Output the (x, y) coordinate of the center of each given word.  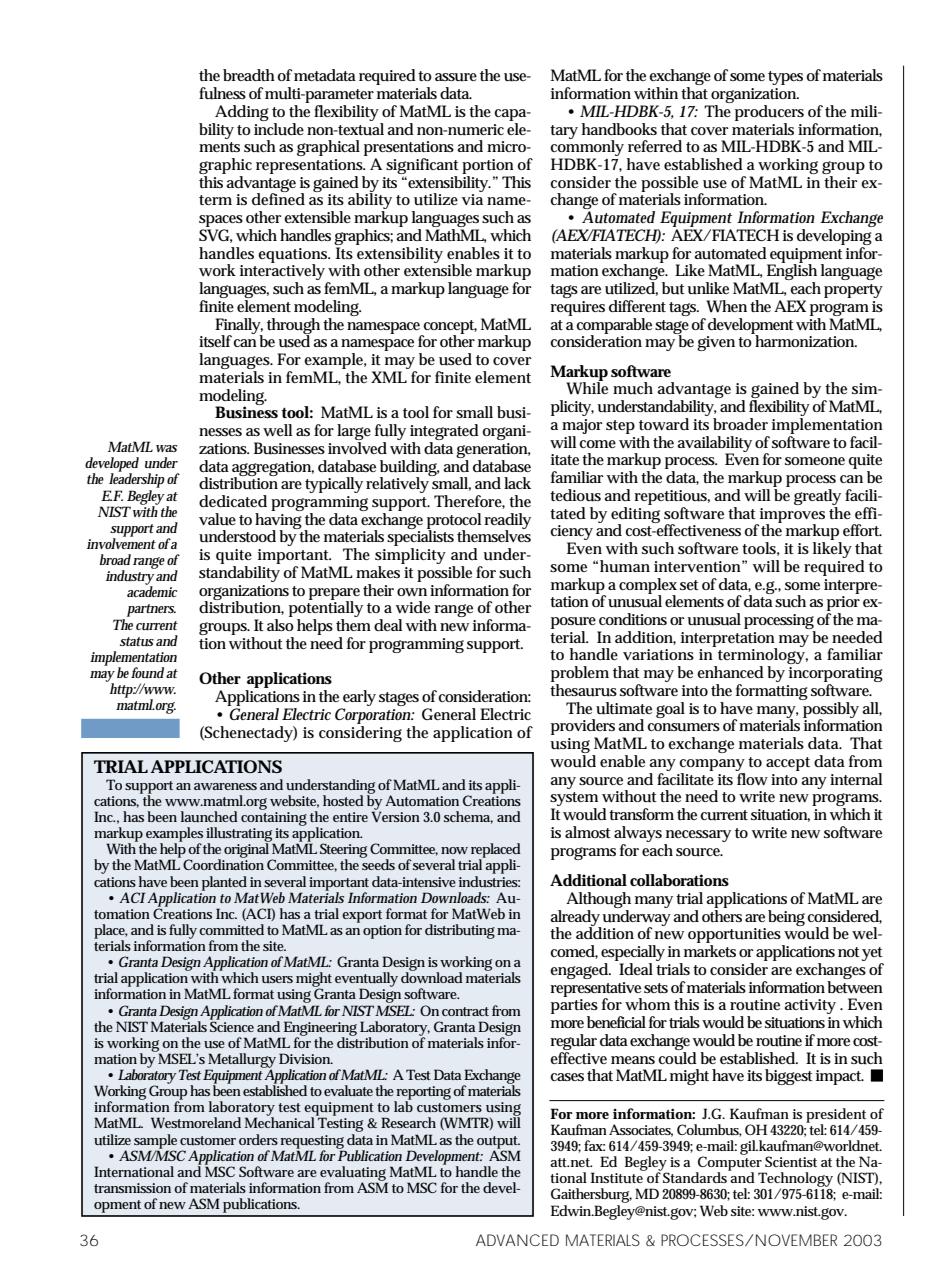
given (716, 343)
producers (769, 113)
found (147, 672)
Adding (242, 113)
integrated (444, 433)
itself (216, 341)
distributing (460, 931)
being (786, 918)
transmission (132, 1188)
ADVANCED (517, 1240)
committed (231, 929)
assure (456, 77)
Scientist (791, 1161)
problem (580, 675)
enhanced (730, 672)
